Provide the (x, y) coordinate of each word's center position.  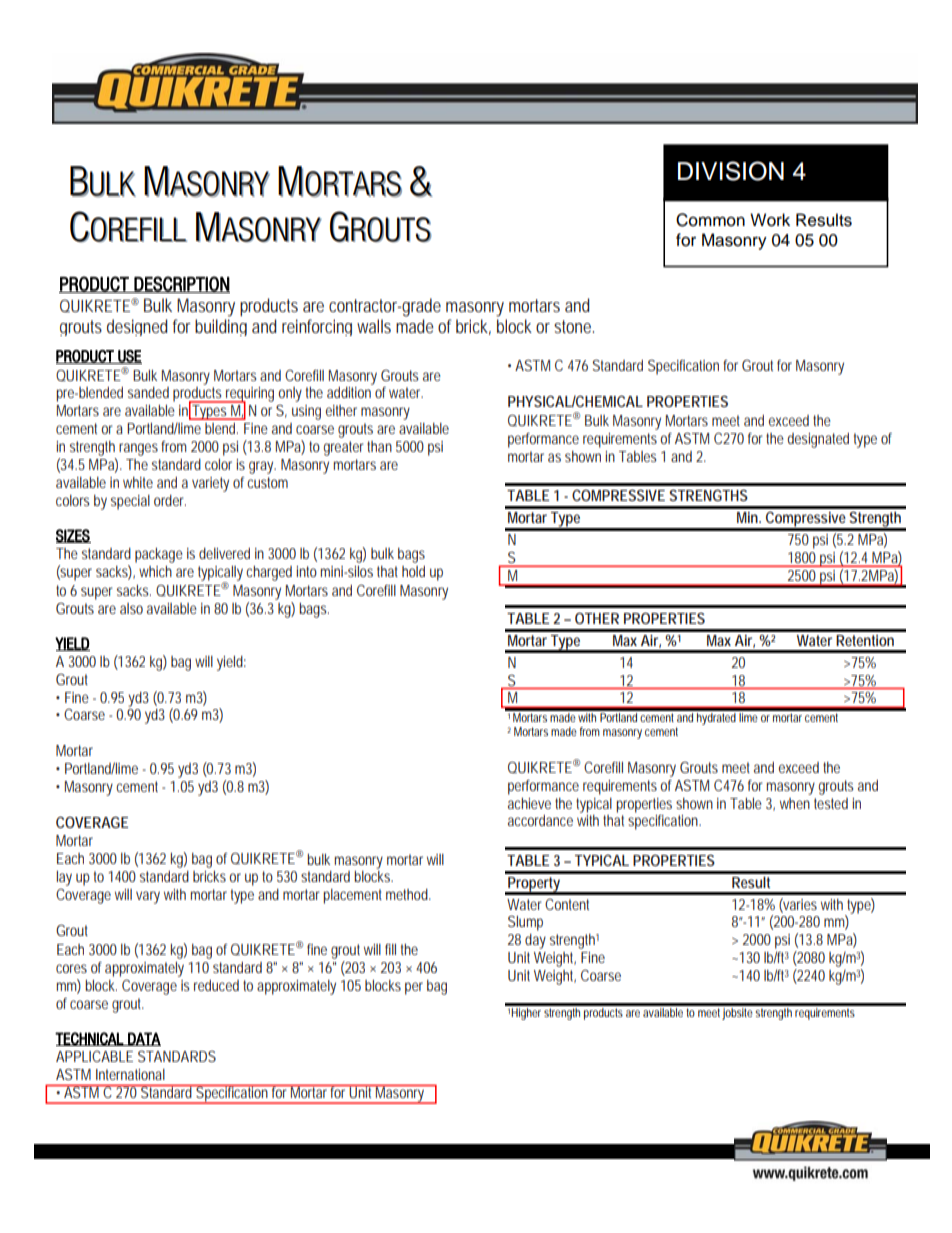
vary (148, 897)
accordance (540, 820)
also (131, 608)
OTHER (597, 618)
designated (818, 440)
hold (413, 571)
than (379, 446)
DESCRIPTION (181, 284)
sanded (148, 392)
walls (374, 326)
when (795, 803)
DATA (143, 1039)
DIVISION (731, 171)
